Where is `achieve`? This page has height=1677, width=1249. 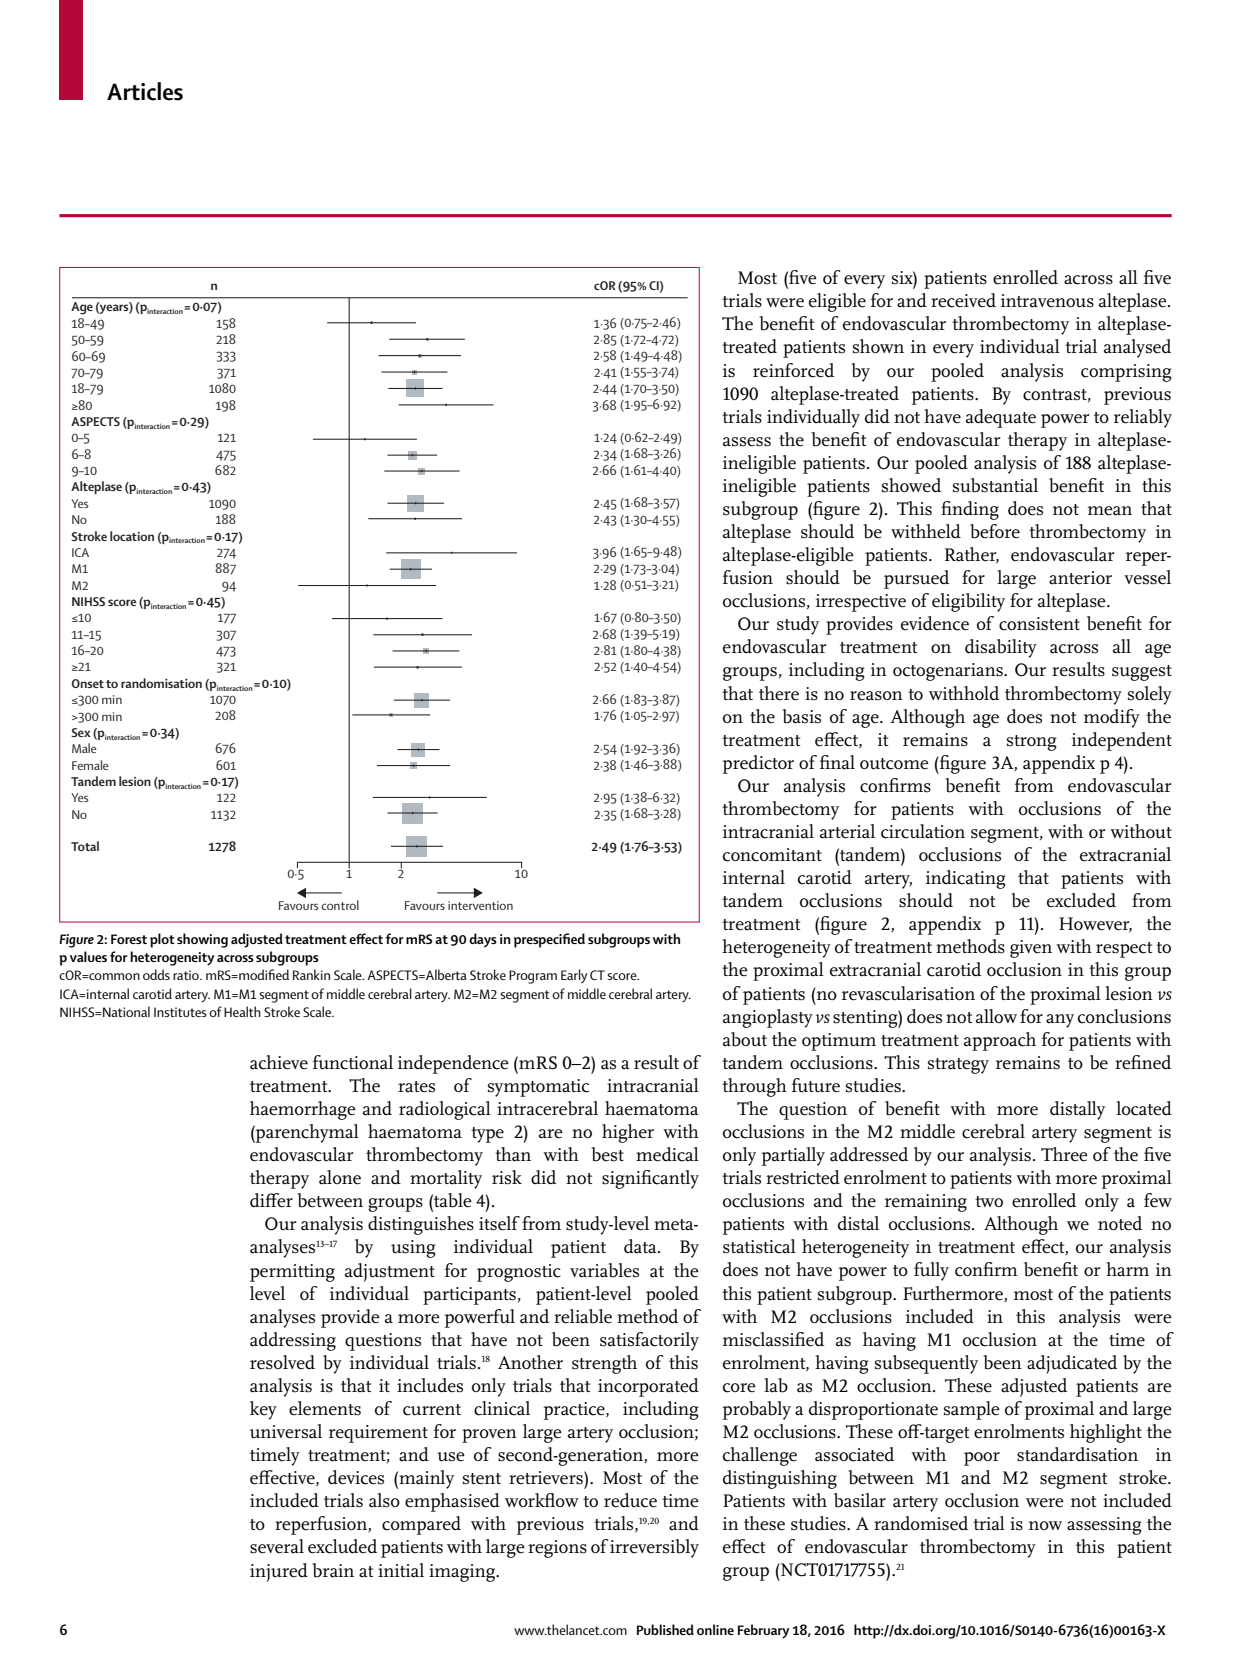
achieve is located at coordinates (279, 1062).
